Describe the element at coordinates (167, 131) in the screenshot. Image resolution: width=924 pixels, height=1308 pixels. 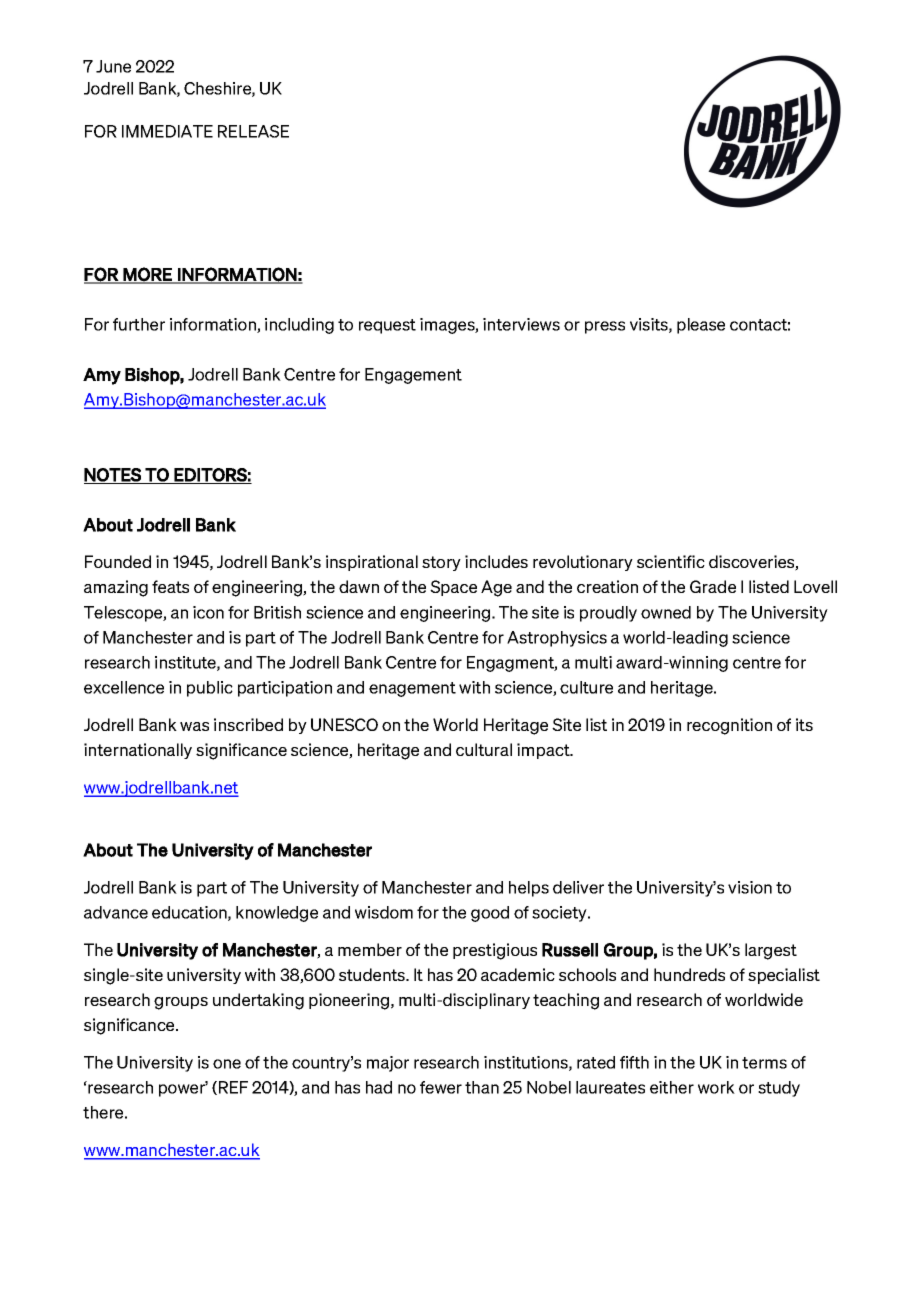
I see `IMMEDIATE` at that location.
